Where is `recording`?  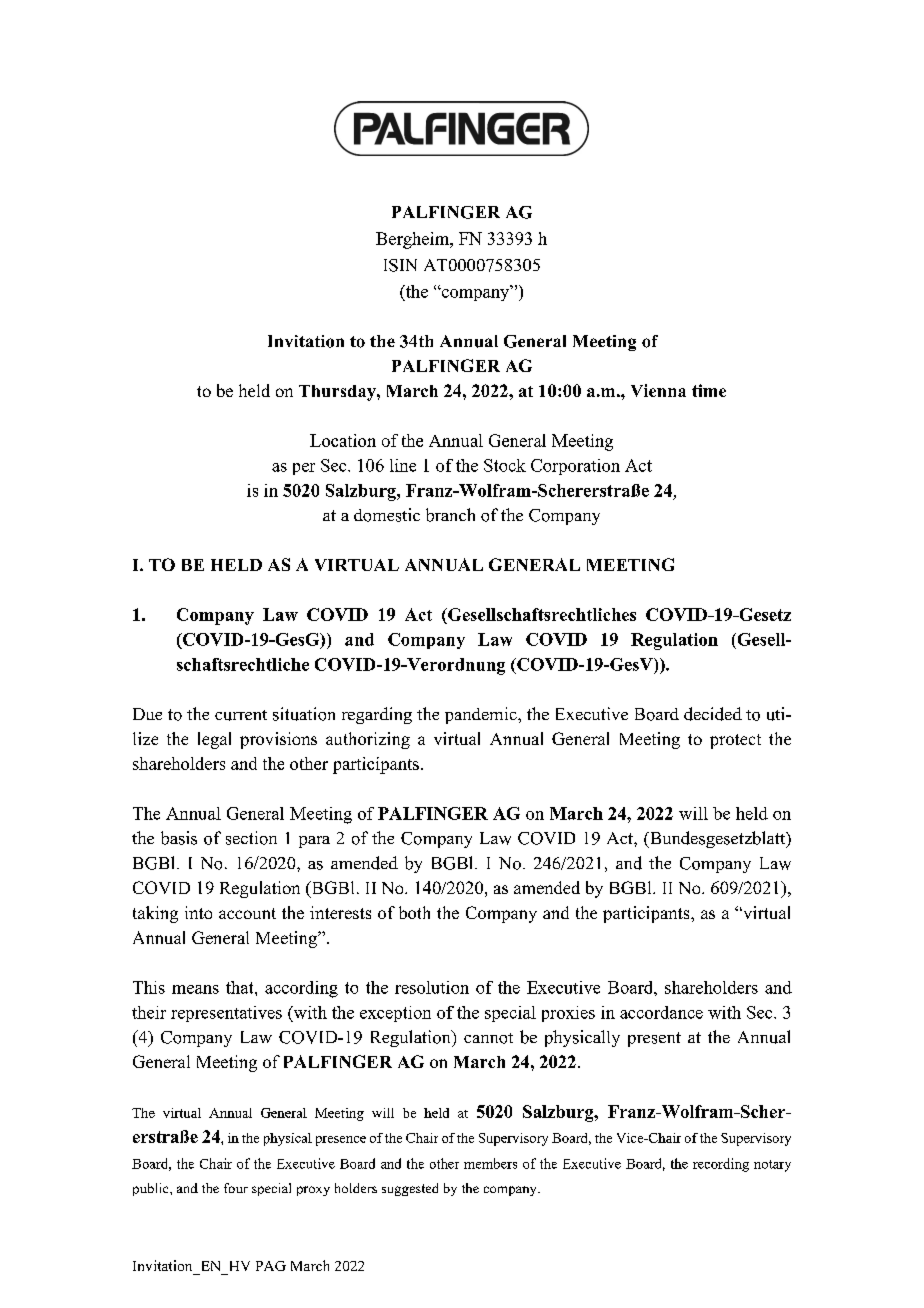 recording is located at coordinates (721, 1165).
